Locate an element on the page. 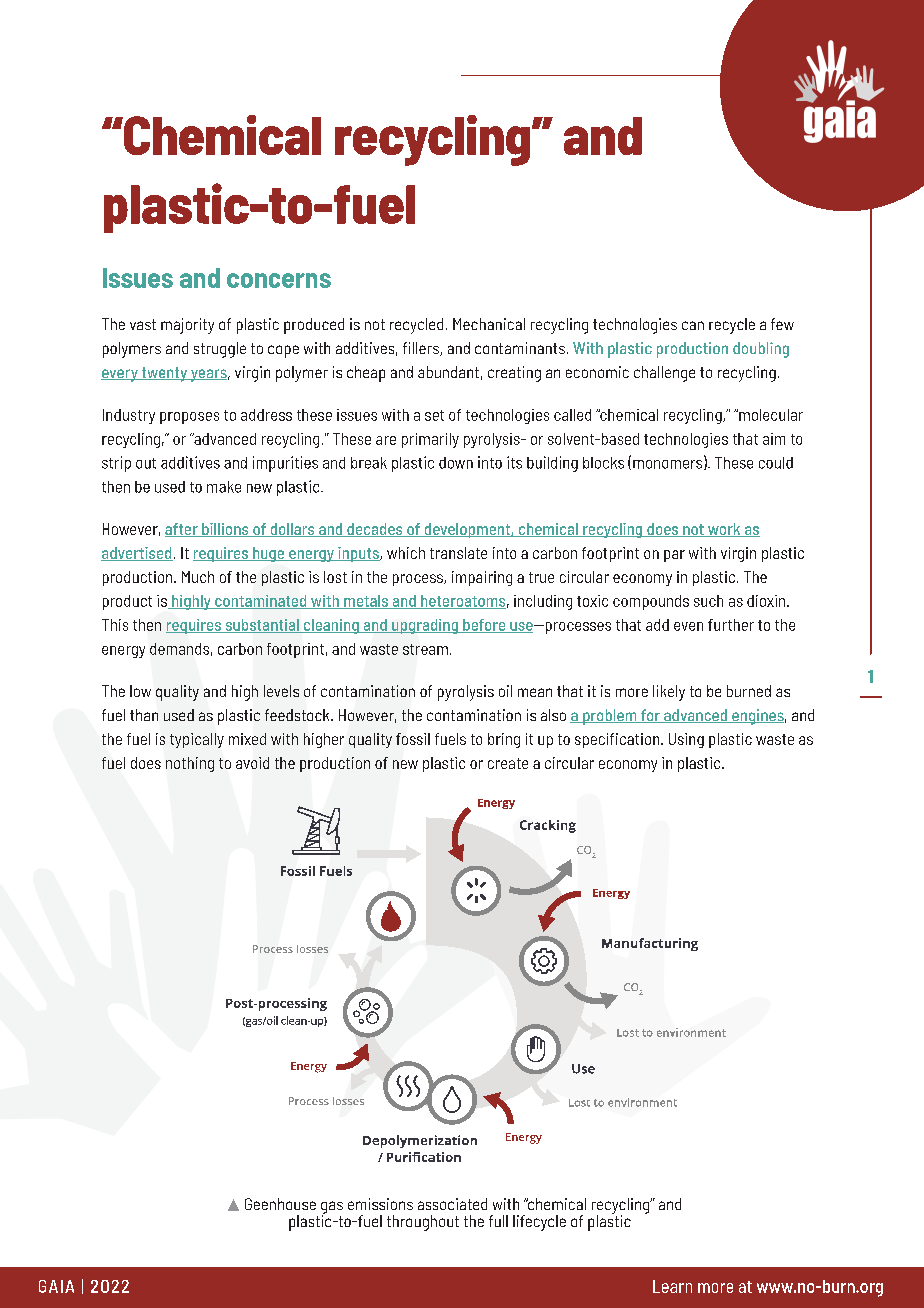 Image resolution: width=924 pixels, height=1308 pixels. Using is located at coordinates (686, 740).
